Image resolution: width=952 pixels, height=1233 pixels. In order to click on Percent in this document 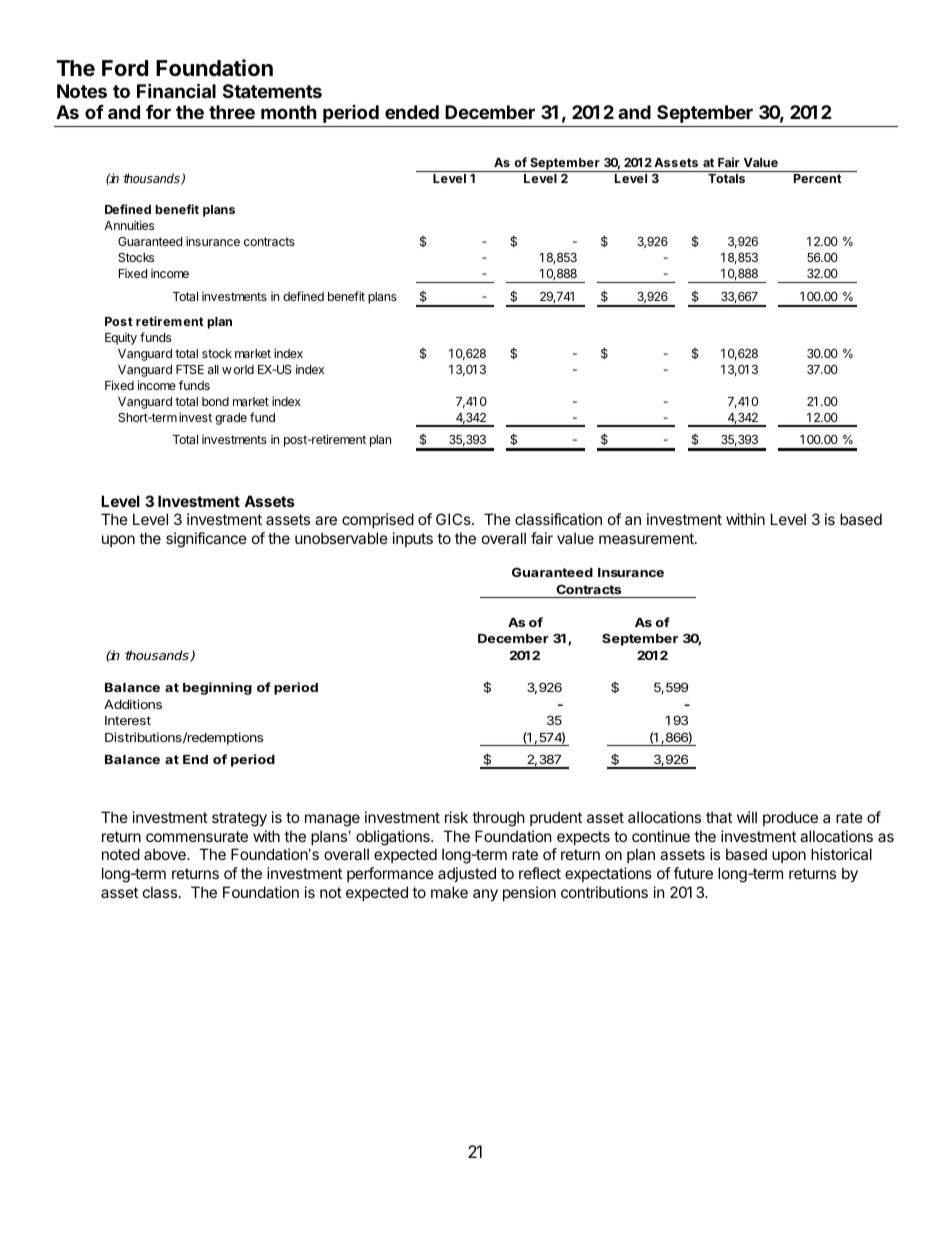, I will do `click(818, 178)`.
